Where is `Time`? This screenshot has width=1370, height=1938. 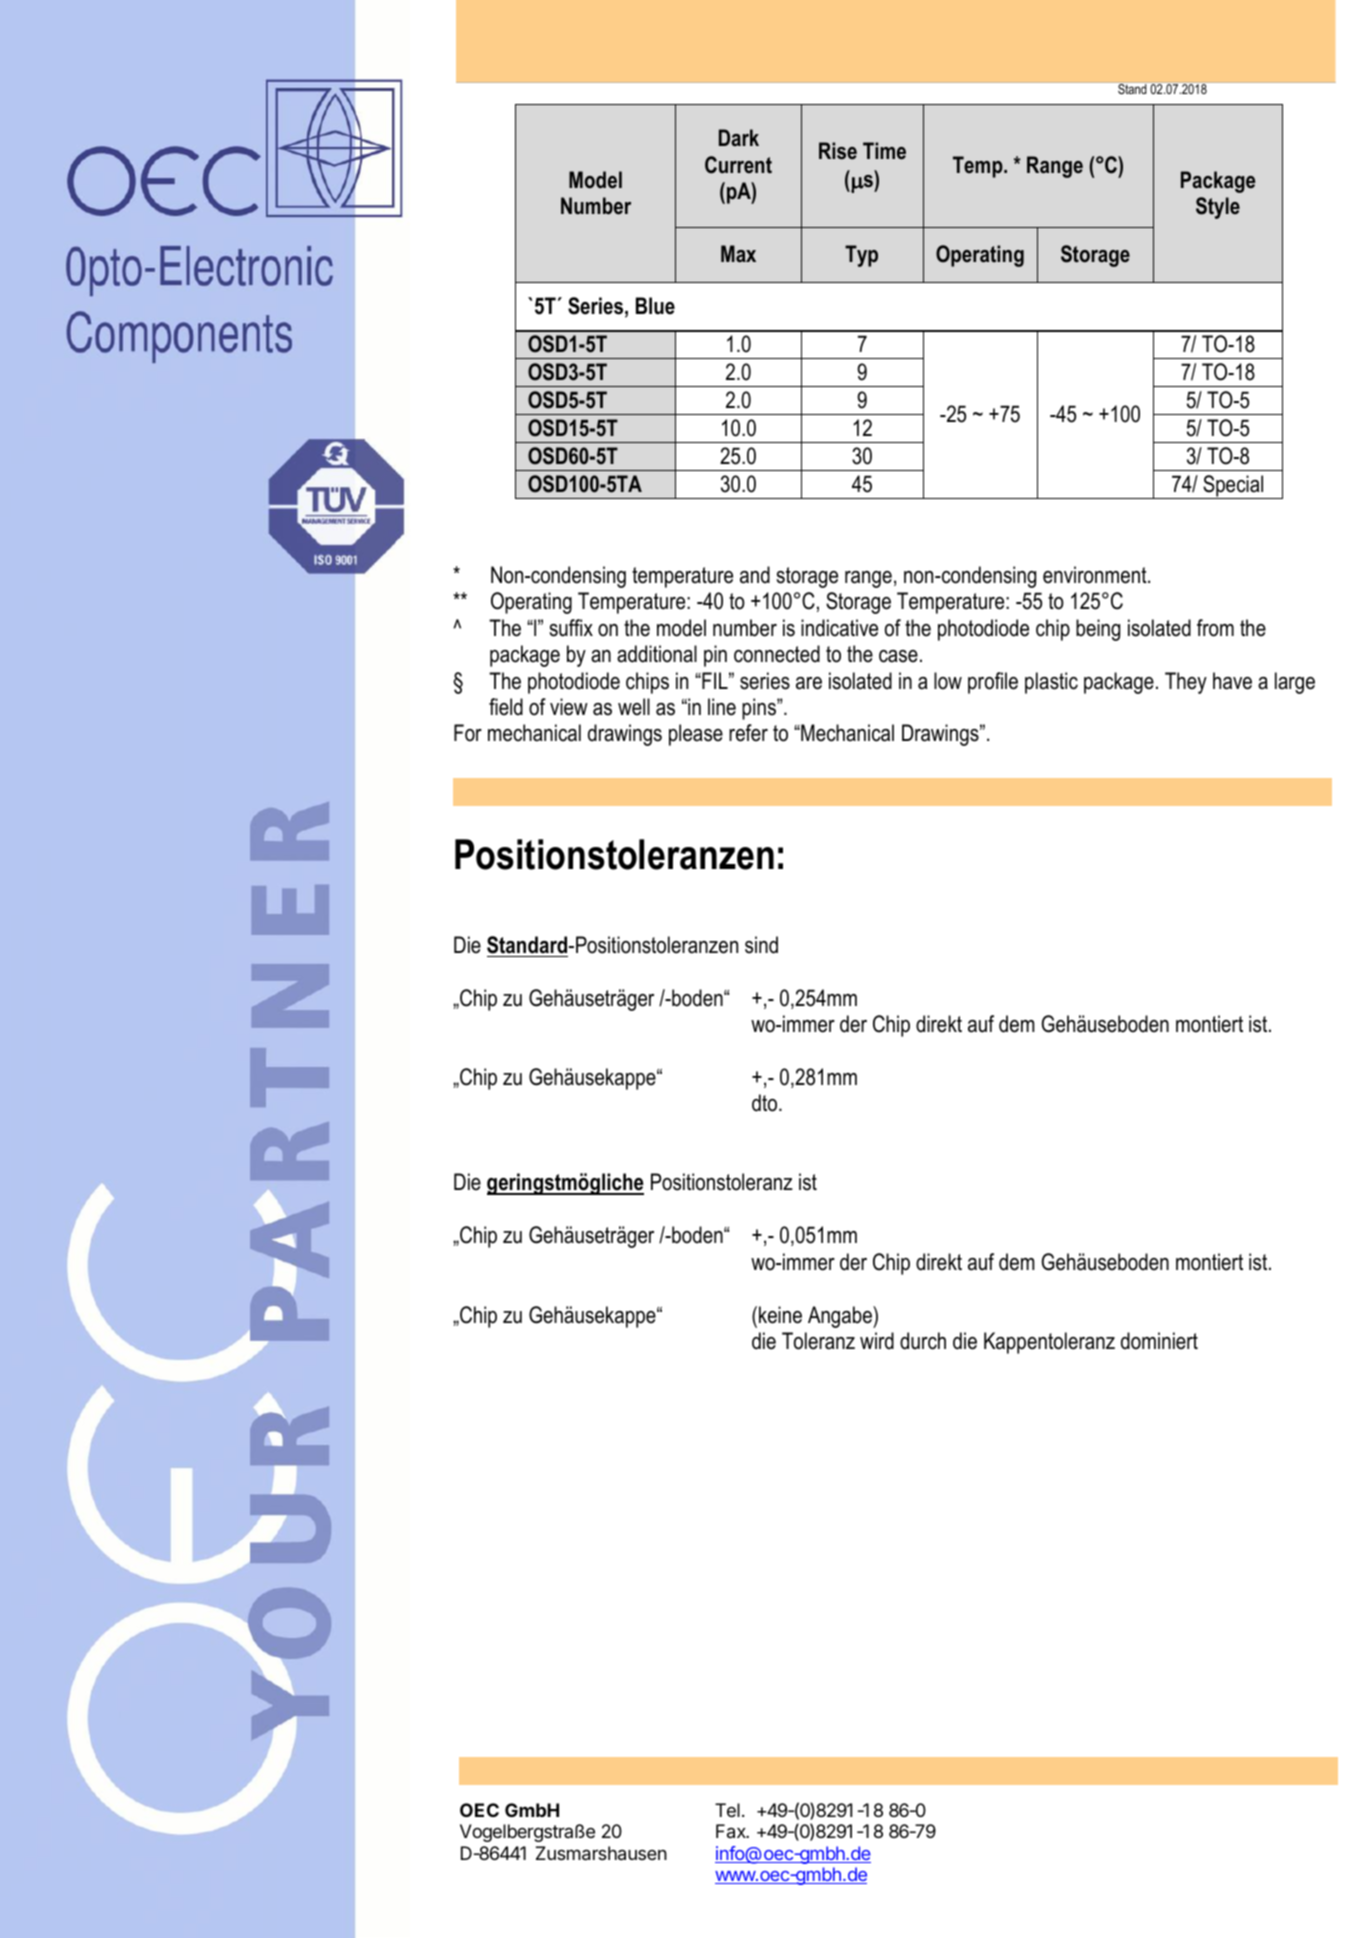
Time is located at coordinates (884, 151).
